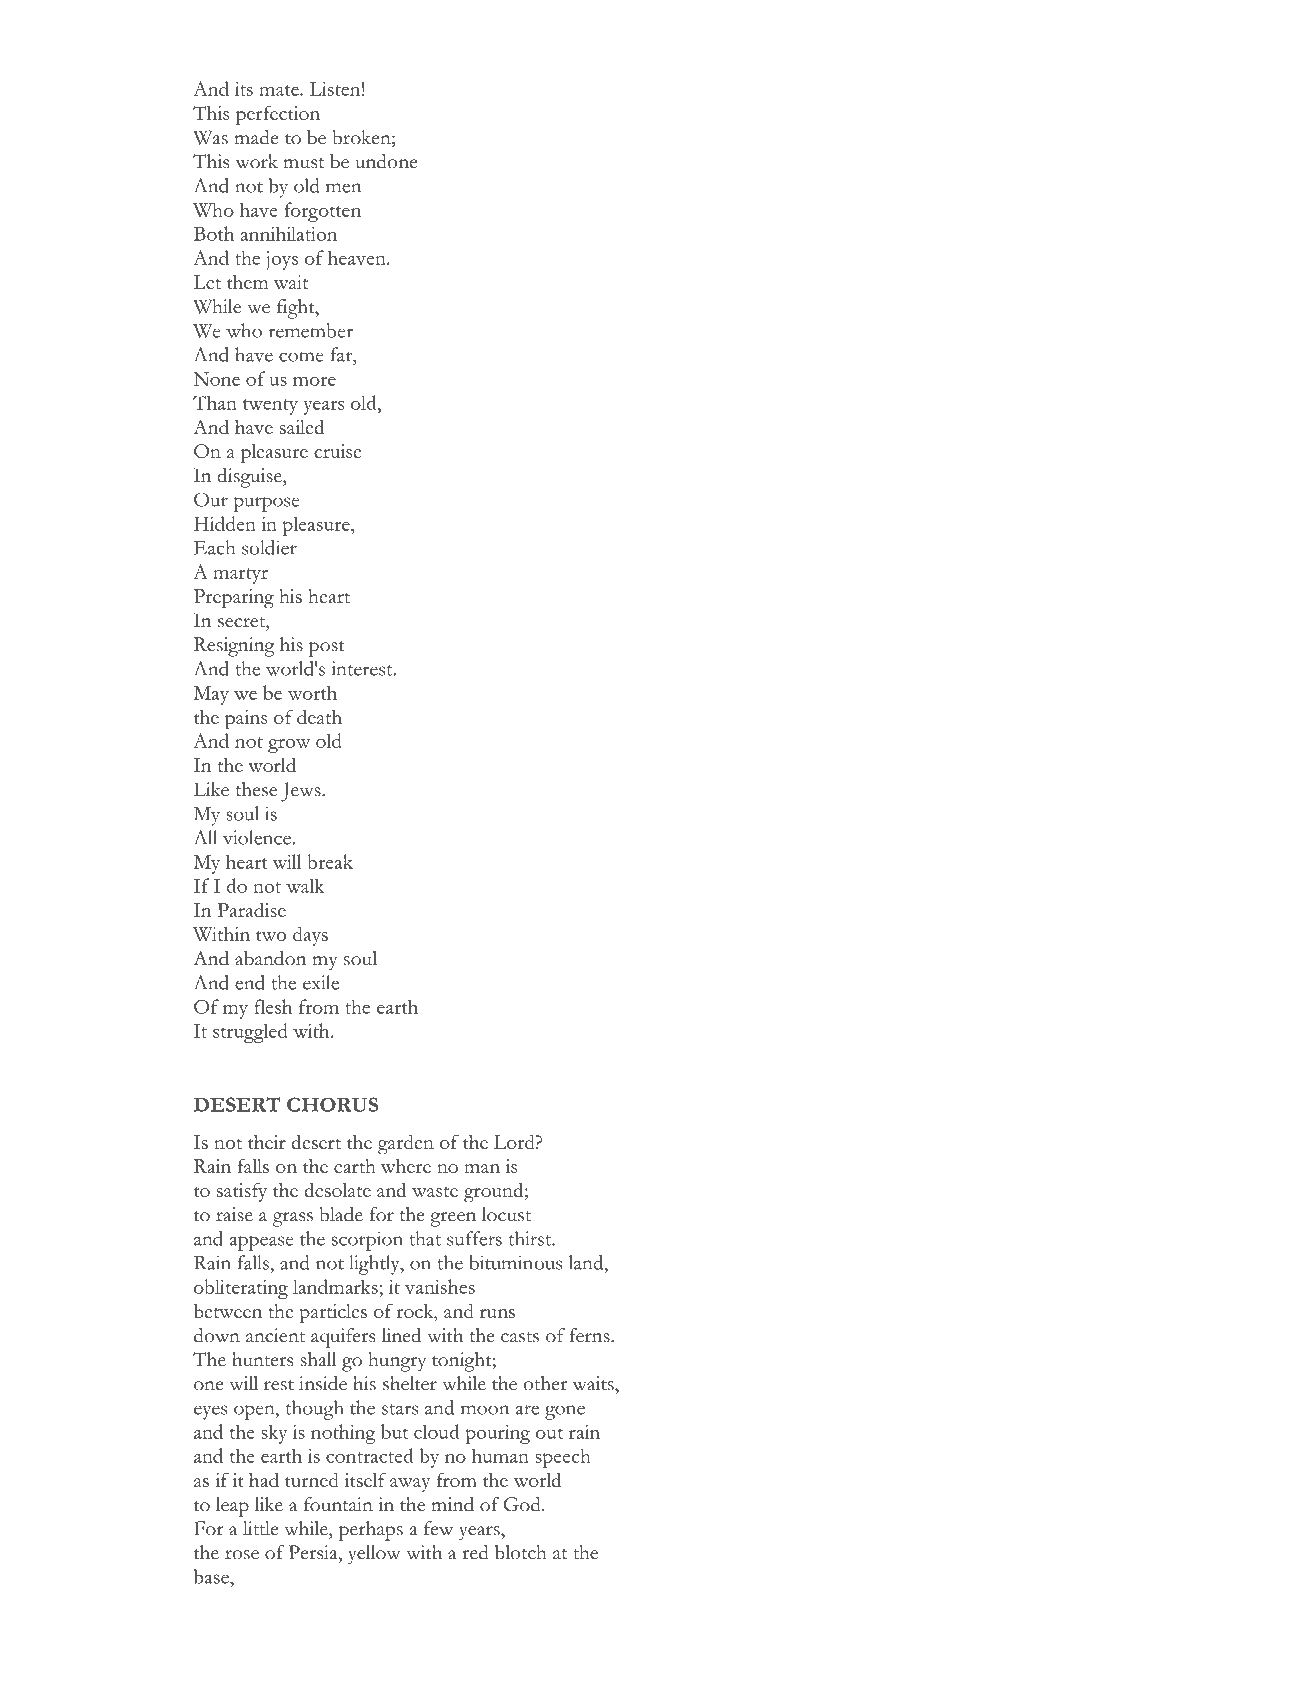  I want to click on struggled, so click(250, 1033).
